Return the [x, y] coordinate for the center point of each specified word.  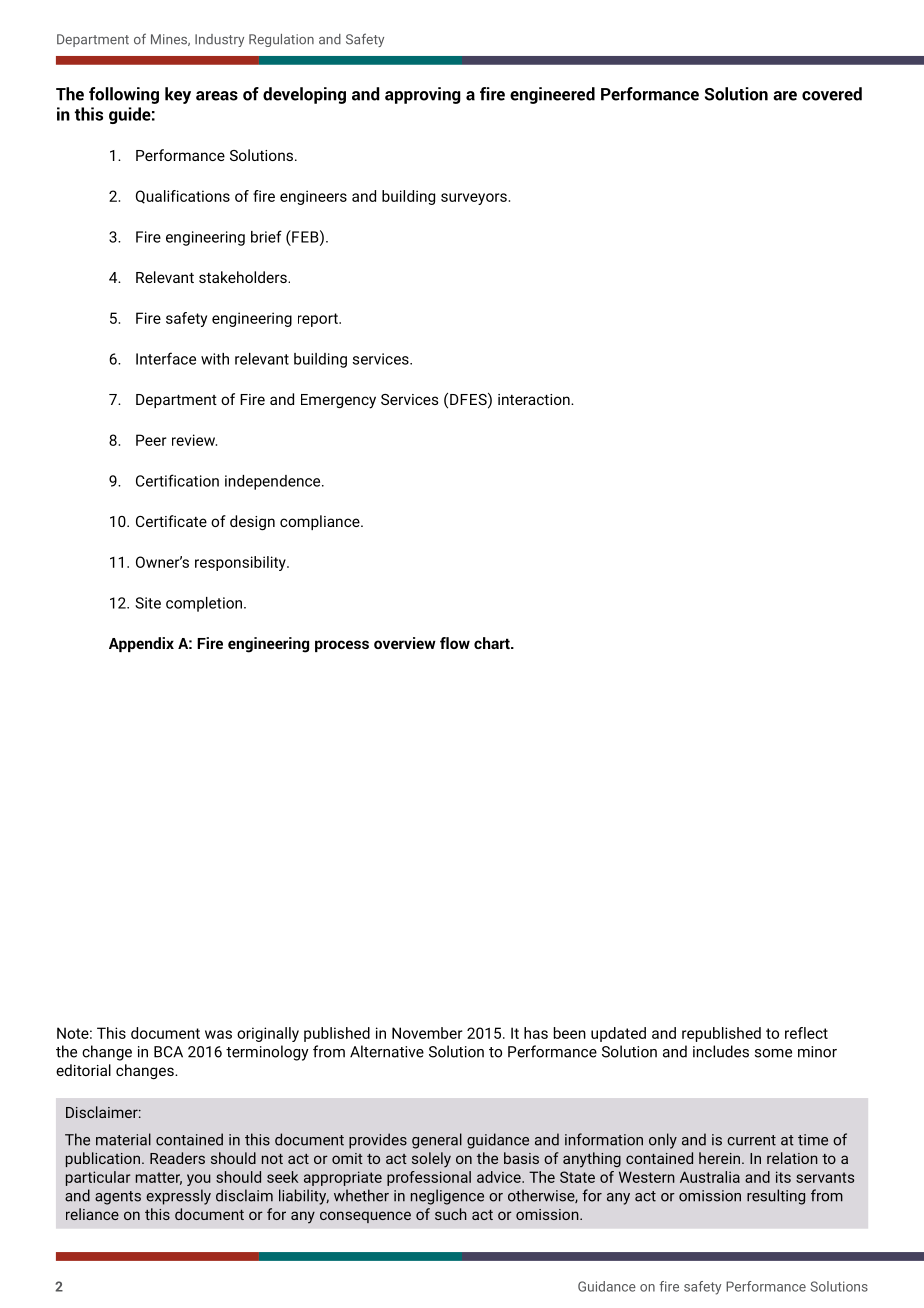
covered [832, 94]
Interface [166, 358]
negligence [447, 1197]
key [178, 95]
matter [159, 1178]
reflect [806, 1033]
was [218, 1034]
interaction [535, 399]
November [427, 1033]
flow [455, 643]
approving [423, 95]
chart [493, 643]
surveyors [474, 199]
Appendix [141, 644]
